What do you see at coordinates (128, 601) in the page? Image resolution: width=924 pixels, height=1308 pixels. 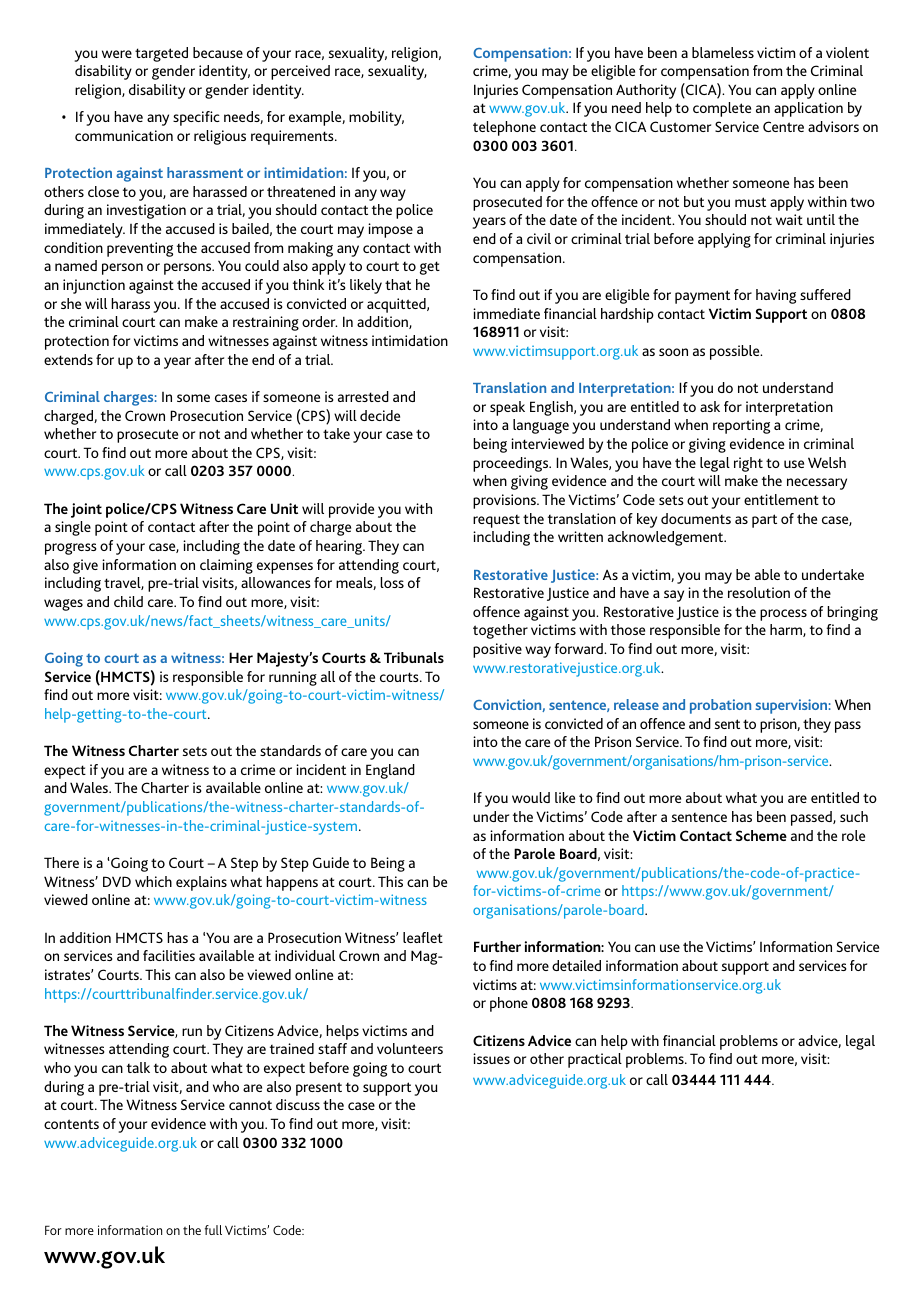 I see `child` at bounding box center [128, 601].
